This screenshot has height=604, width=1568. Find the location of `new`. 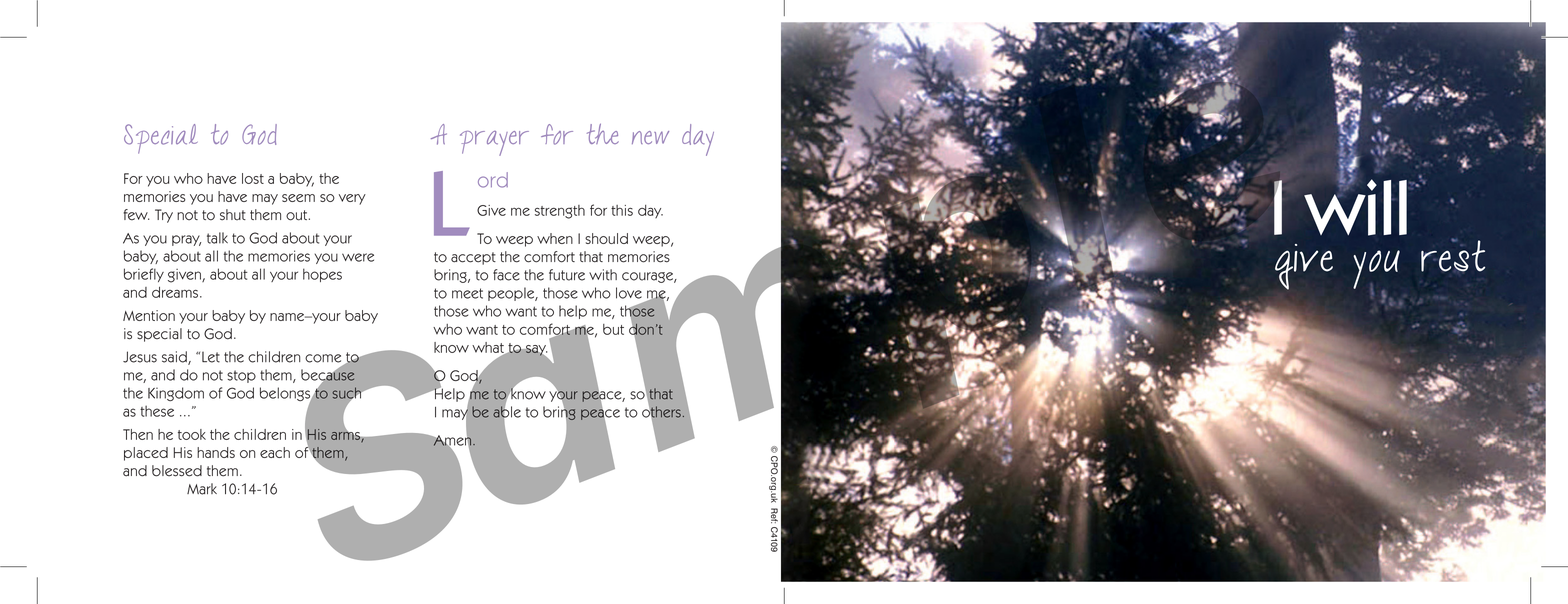

new is located at coordinates (650, 137).
